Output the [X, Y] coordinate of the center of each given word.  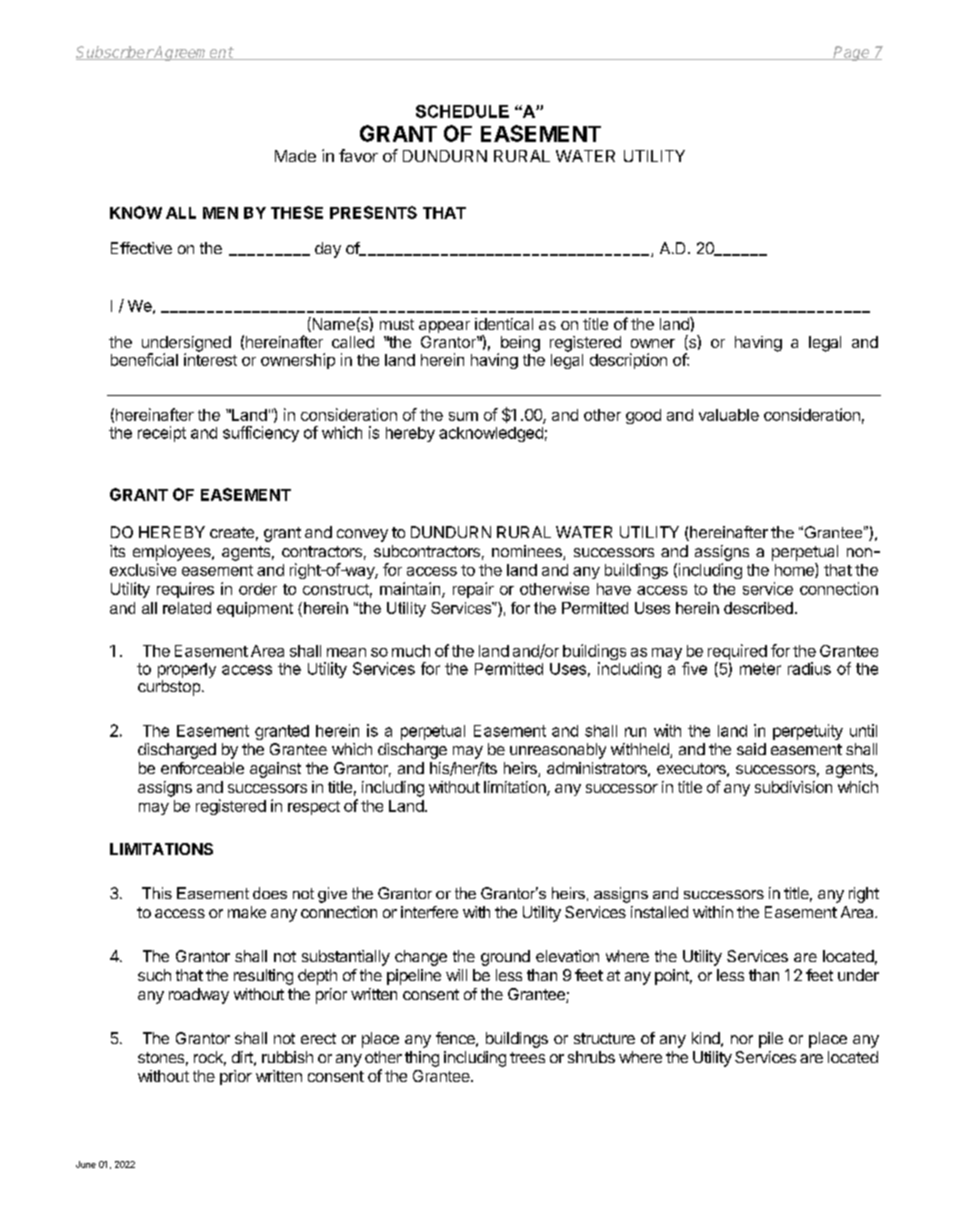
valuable [729, 415]
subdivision [793, 787]
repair [473, 590]
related [187, 608]
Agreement [193, 53]
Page [852, 53]
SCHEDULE [462, 111]
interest [210, 358]
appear [444, 327]
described [758, 608]
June [86, 1164]
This [157, 893]
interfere [429, 912]
